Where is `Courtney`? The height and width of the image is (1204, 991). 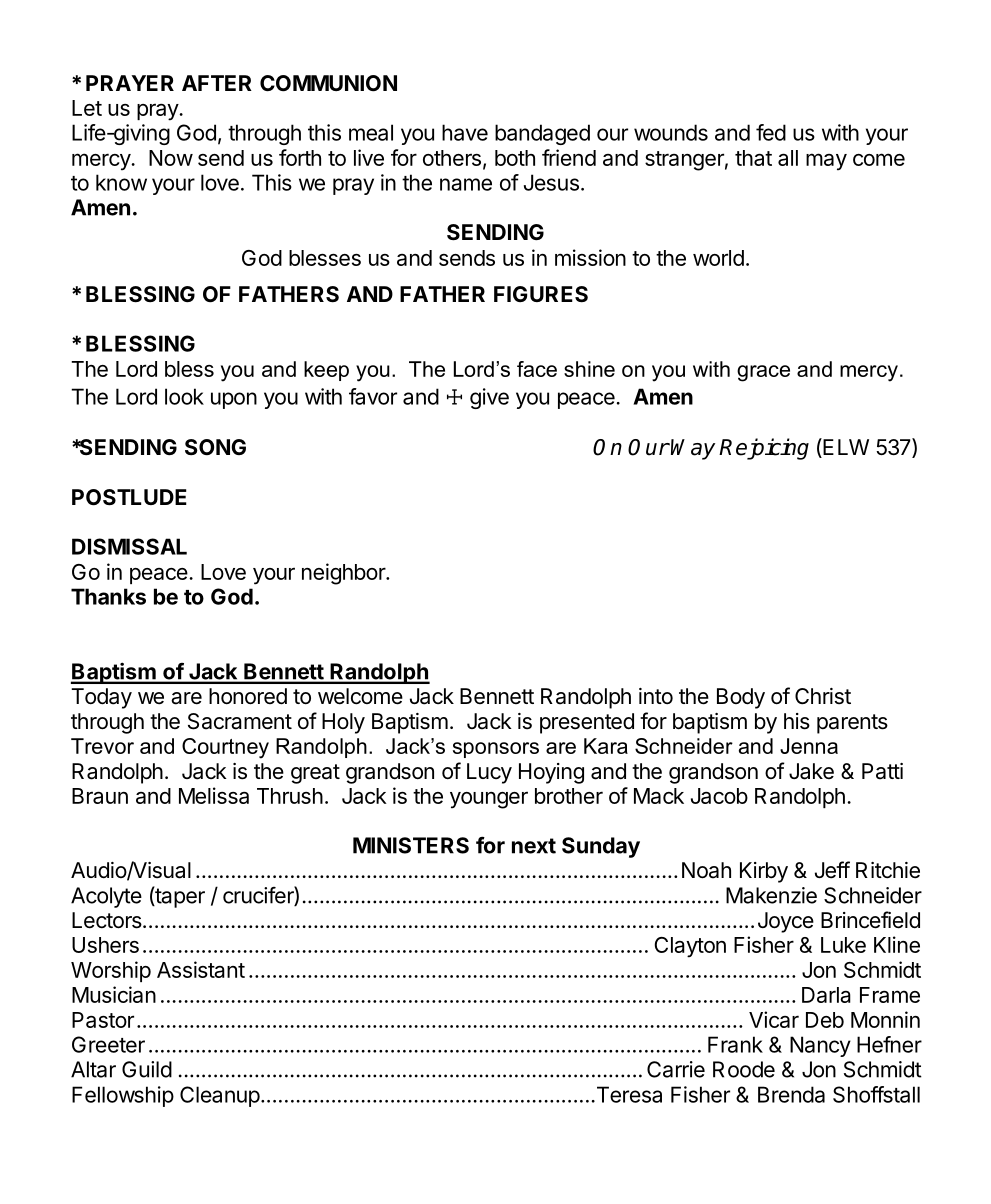 Courtney is located at coordinates (225, 748).
